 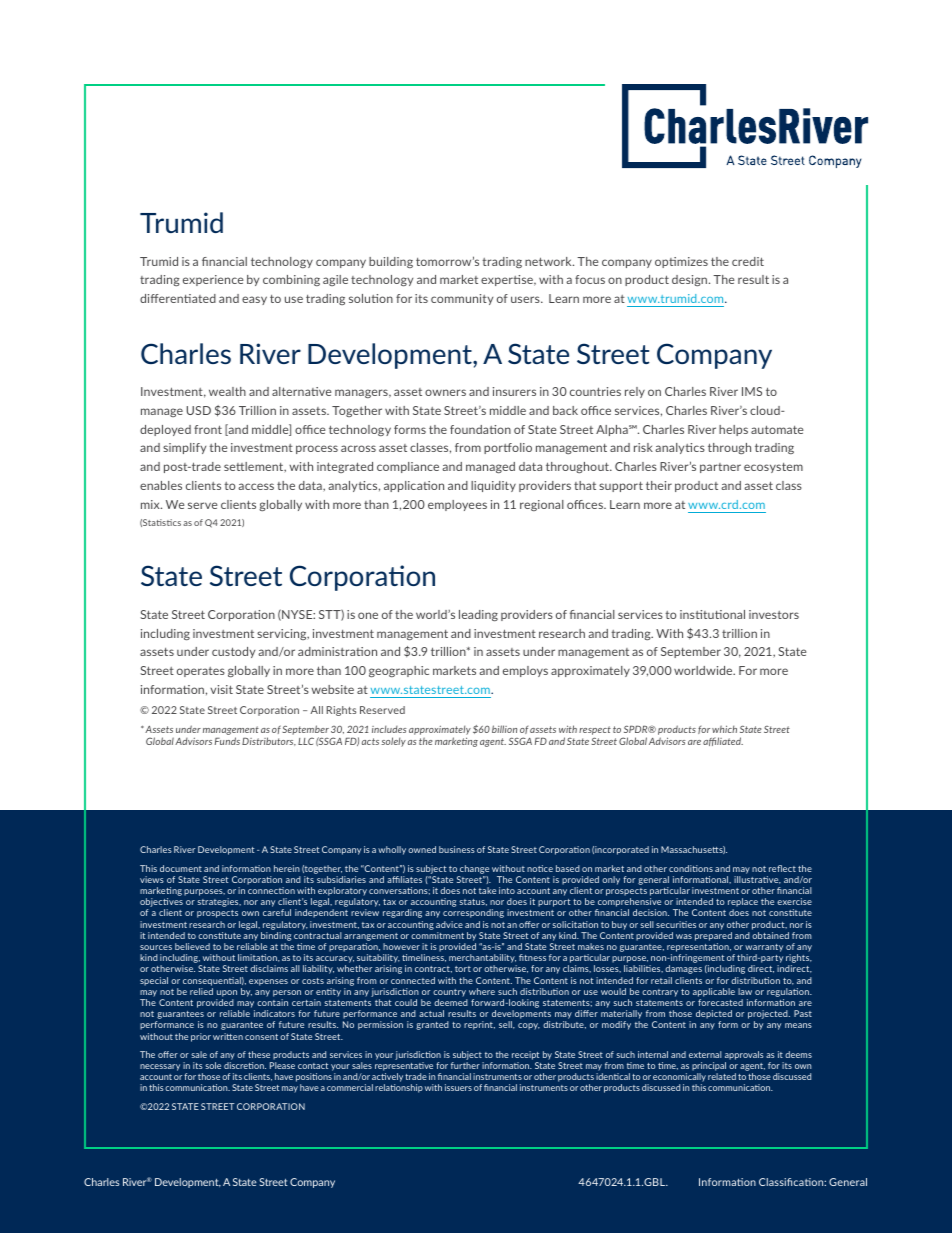 What do you see at coordinates (227, 741) in the screenshot?
I see `Funds` at bounding box center [227, 741].
